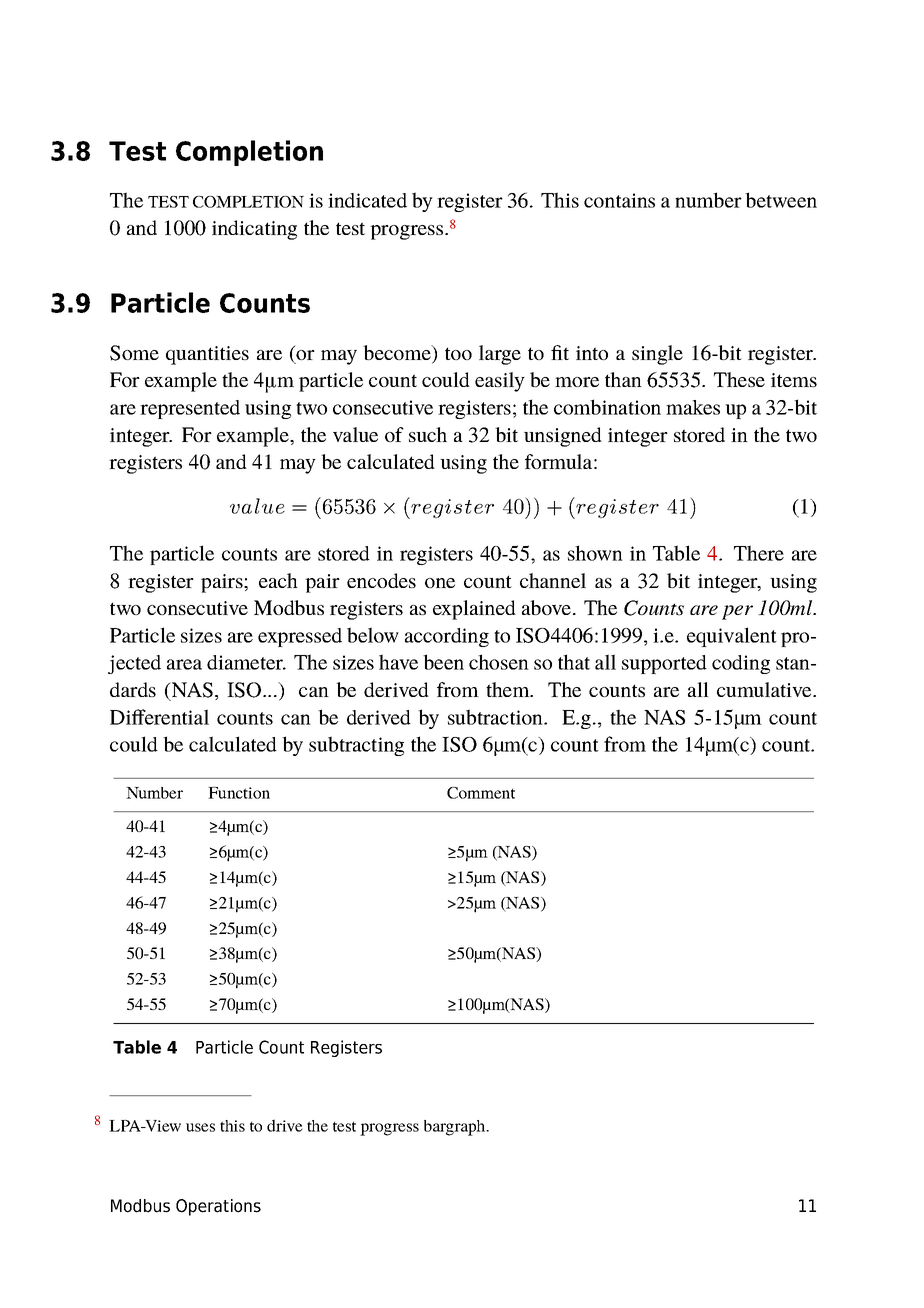  I want to click on between, so click(781, 200).
